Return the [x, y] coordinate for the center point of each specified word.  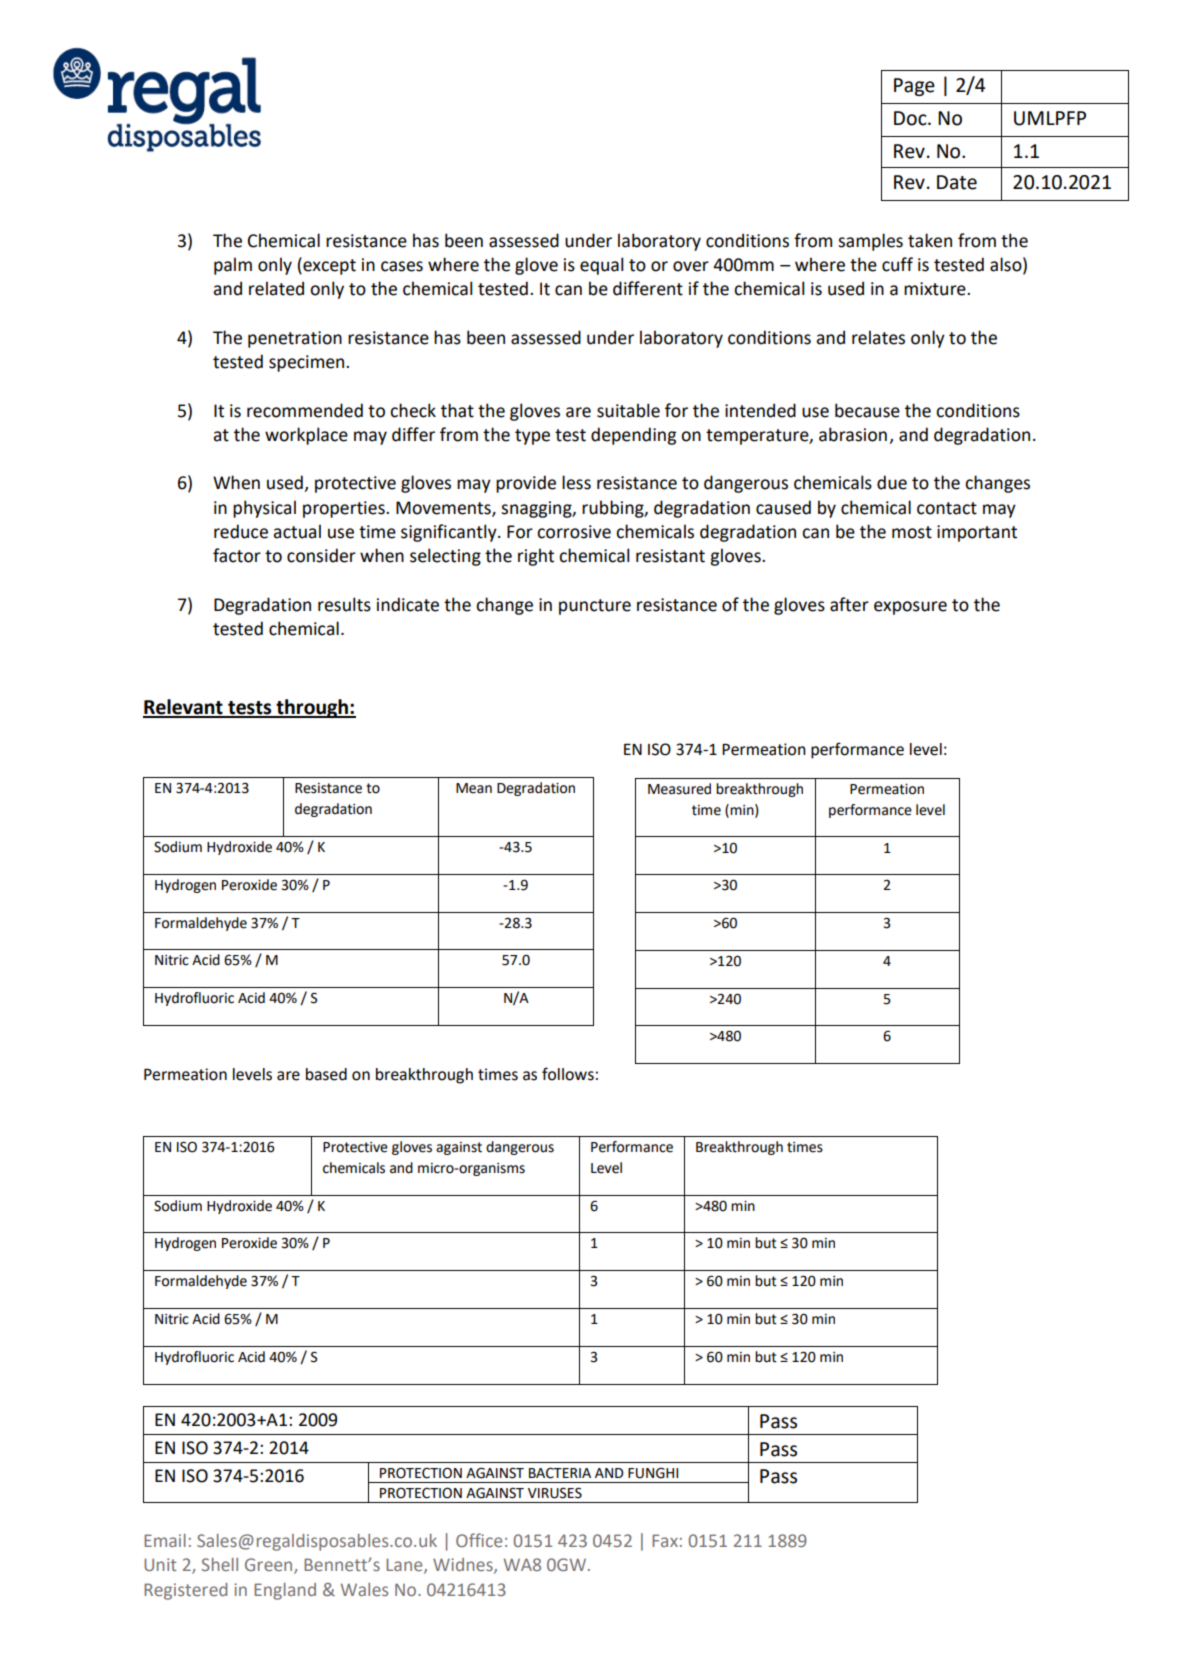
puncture [595, 607]
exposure [910, 608]
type [532, 437]
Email [165, 1540]
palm [233, 266]
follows [568, 1074]
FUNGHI [653, 1473]
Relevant [184, 708]
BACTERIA [560, 1473]
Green [270, 1566]
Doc [911, 118]
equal [602, 266]
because [867, 410]
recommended [305, 410]
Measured [679, 789]
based [326, 1074]
